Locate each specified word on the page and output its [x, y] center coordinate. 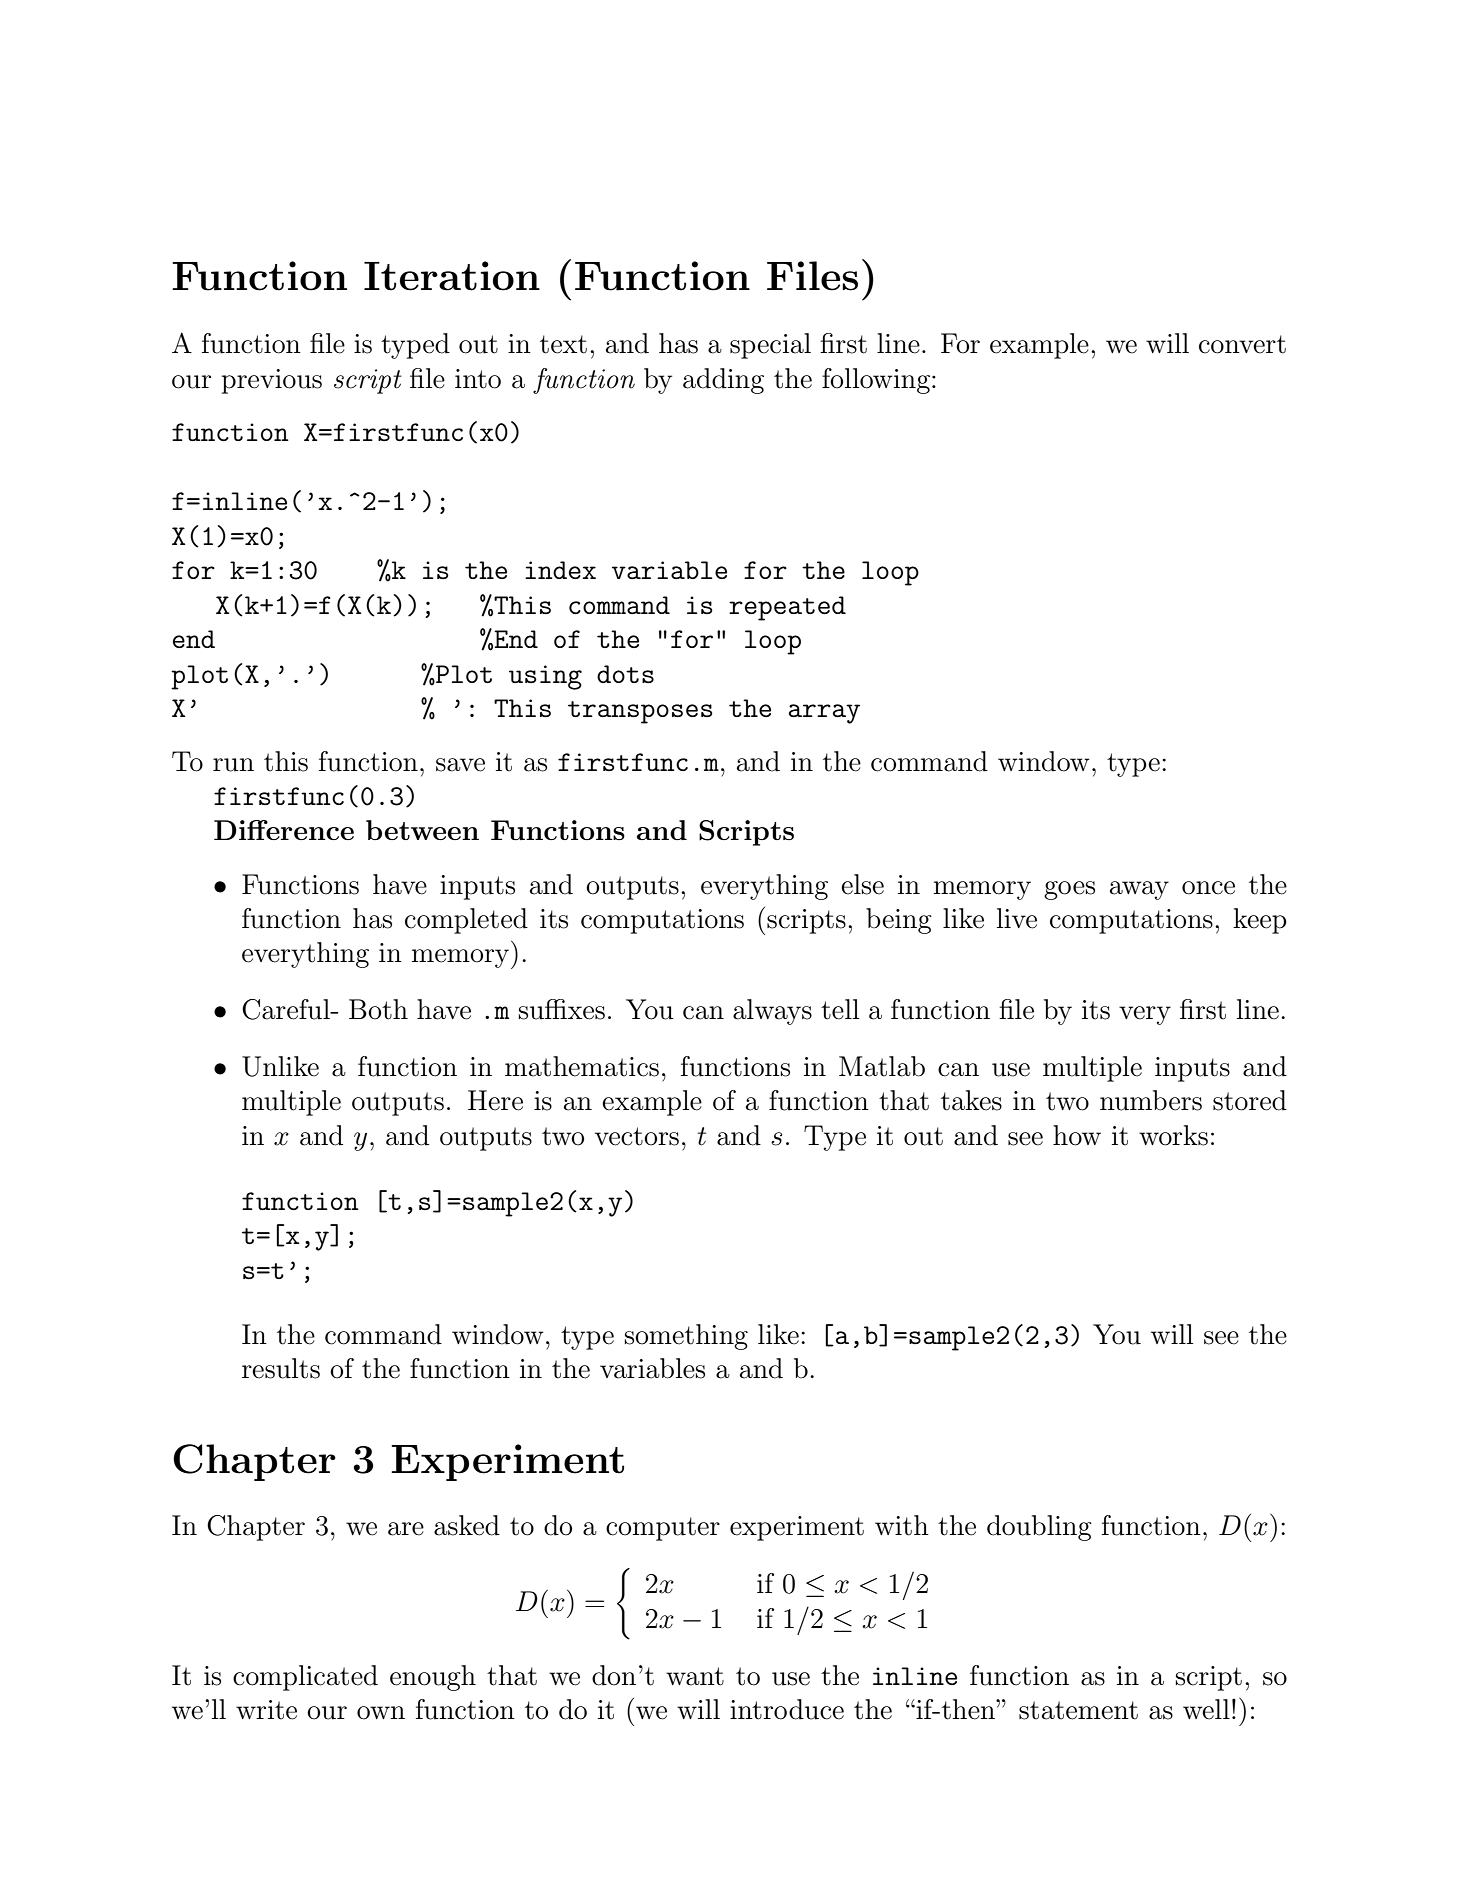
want [695, 1676]
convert [1242, 344]
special [770, 346]
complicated [305, 1678]
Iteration [452, 276]
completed [466, 921]
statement [1078, 1710]
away [1139, 890]
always [772, 1012]
